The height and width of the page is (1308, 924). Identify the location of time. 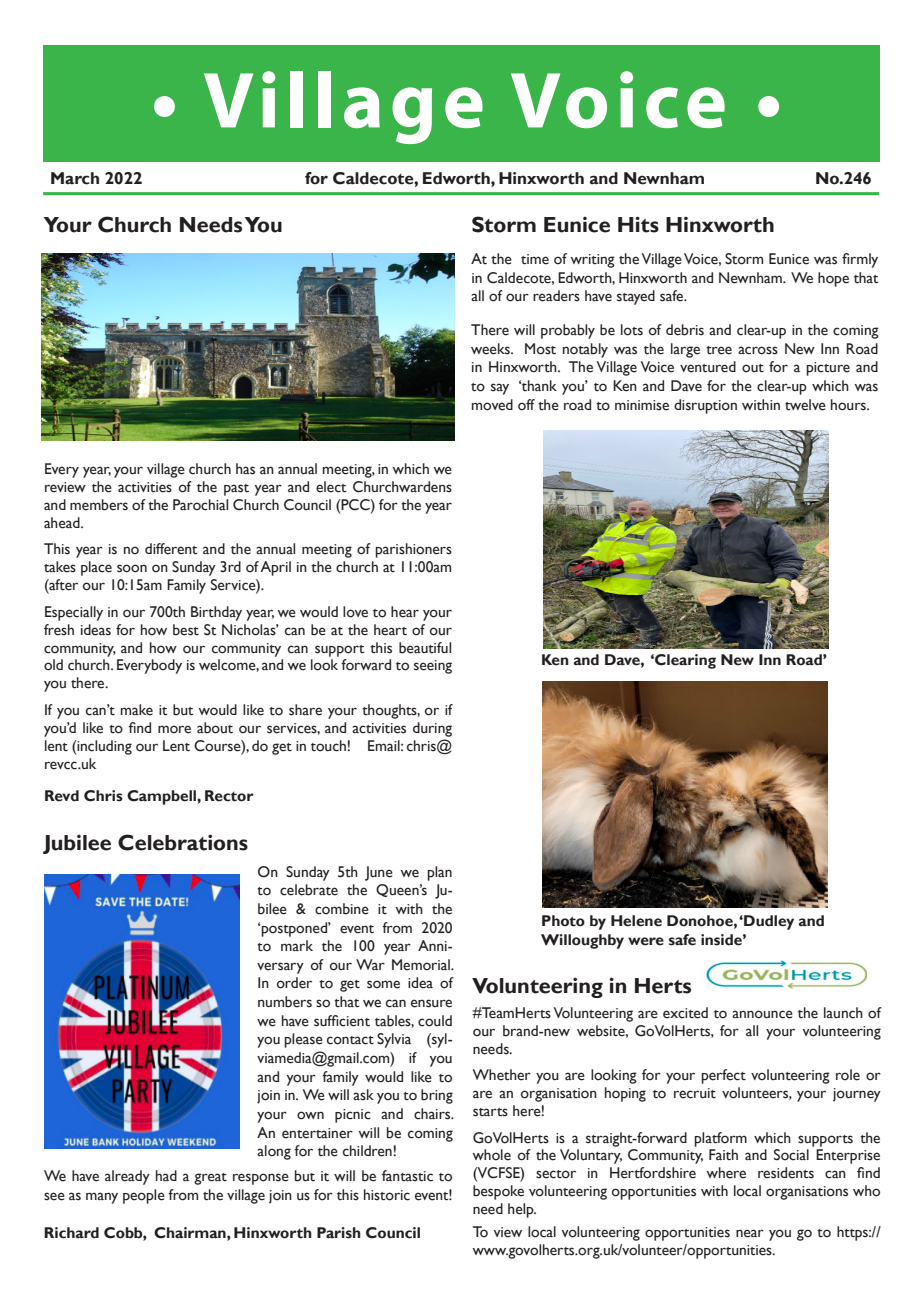
(535, 259).
